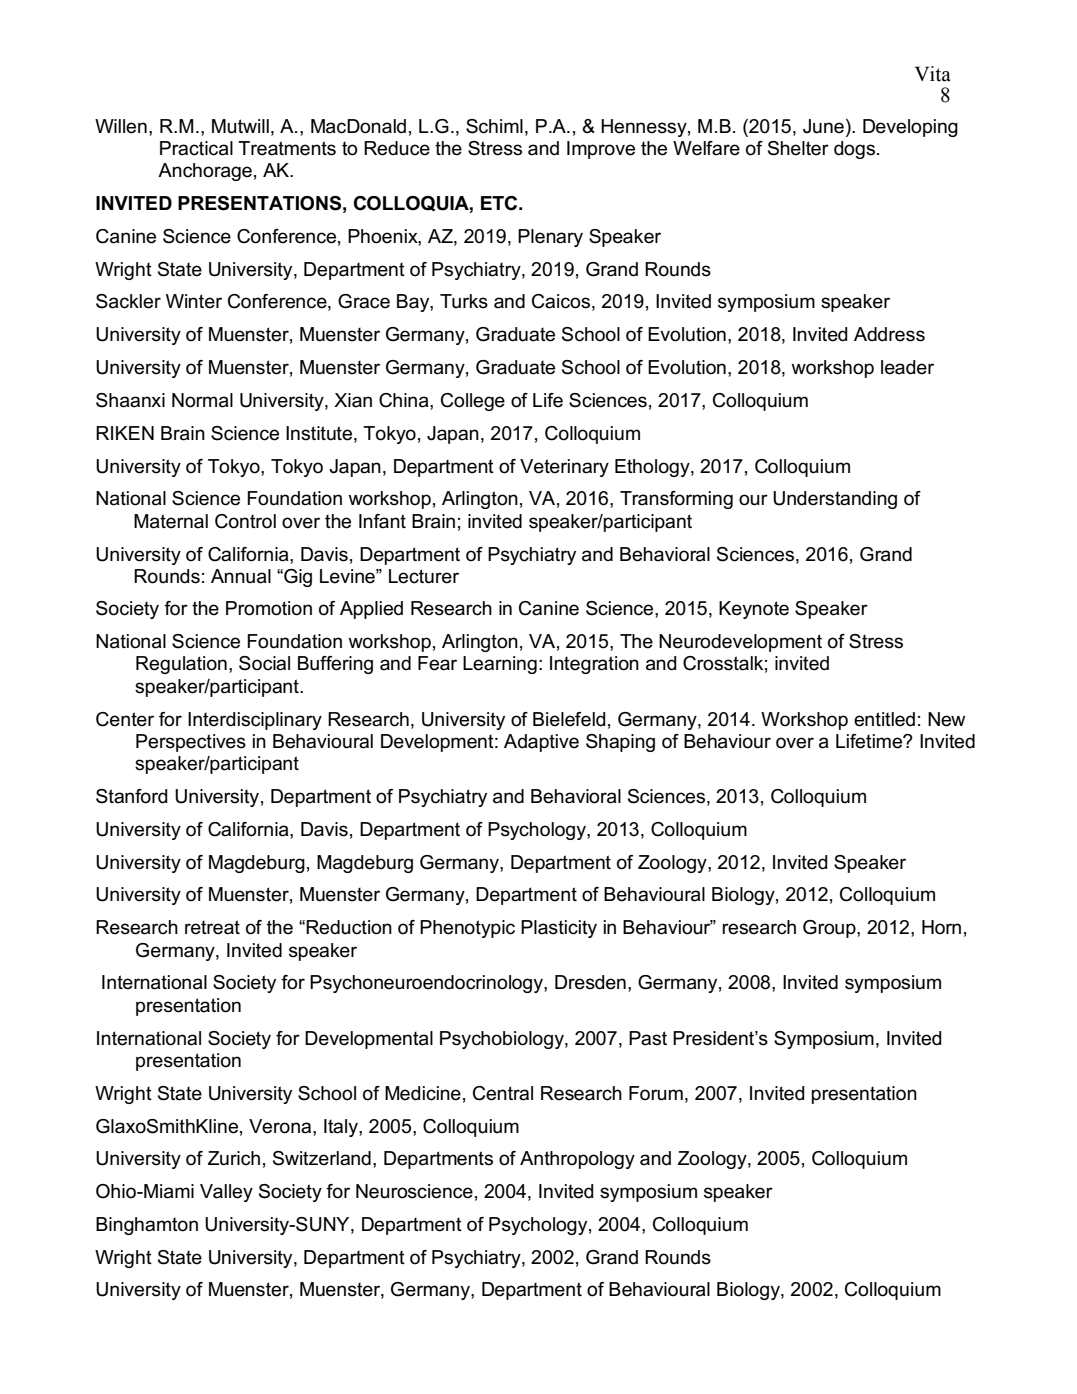  What do you see at coordinates (601, 150) in the document?
I see `Improve` at bounding box center [601, 150].
